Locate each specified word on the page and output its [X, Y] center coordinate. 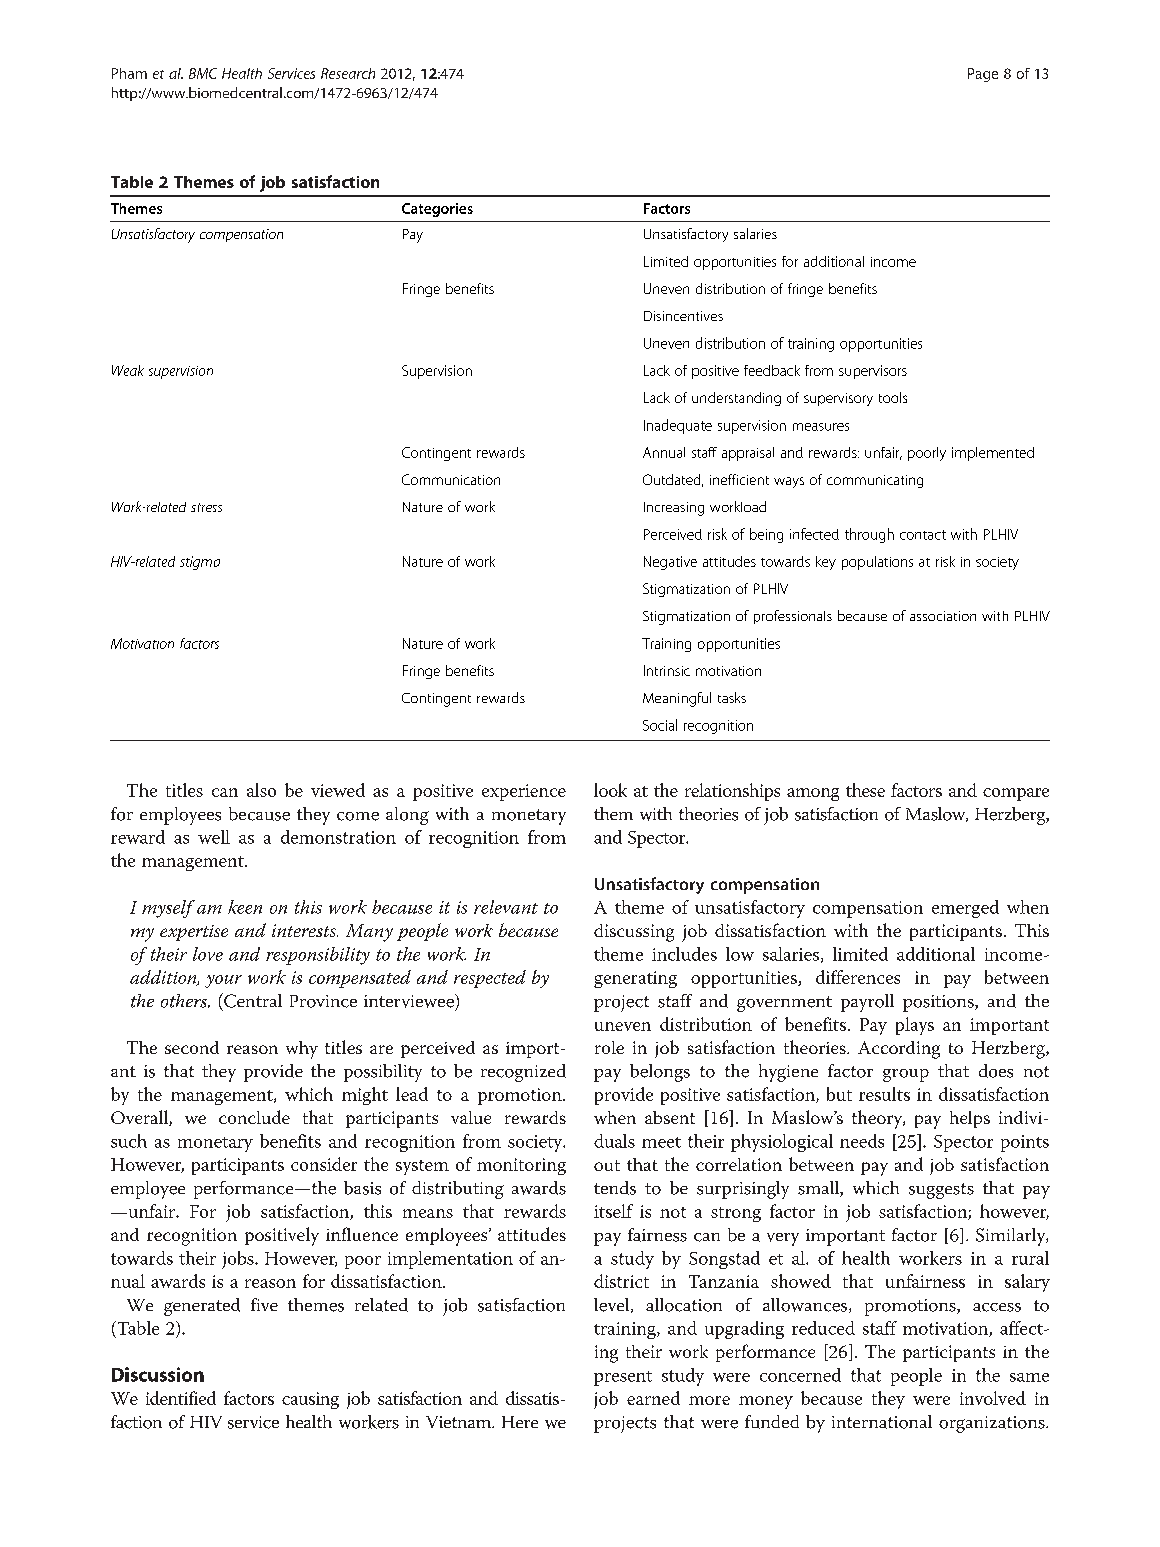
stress [206, 507]
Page [983, 75]
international [882, 1422]
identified [181, 1398]
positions [939, 1003]
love [208, 954]
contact [923, 535]
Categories [437, 210]
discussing [634, 933]
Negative [670, 563]
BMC [203, 73]
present [623, 1378]
